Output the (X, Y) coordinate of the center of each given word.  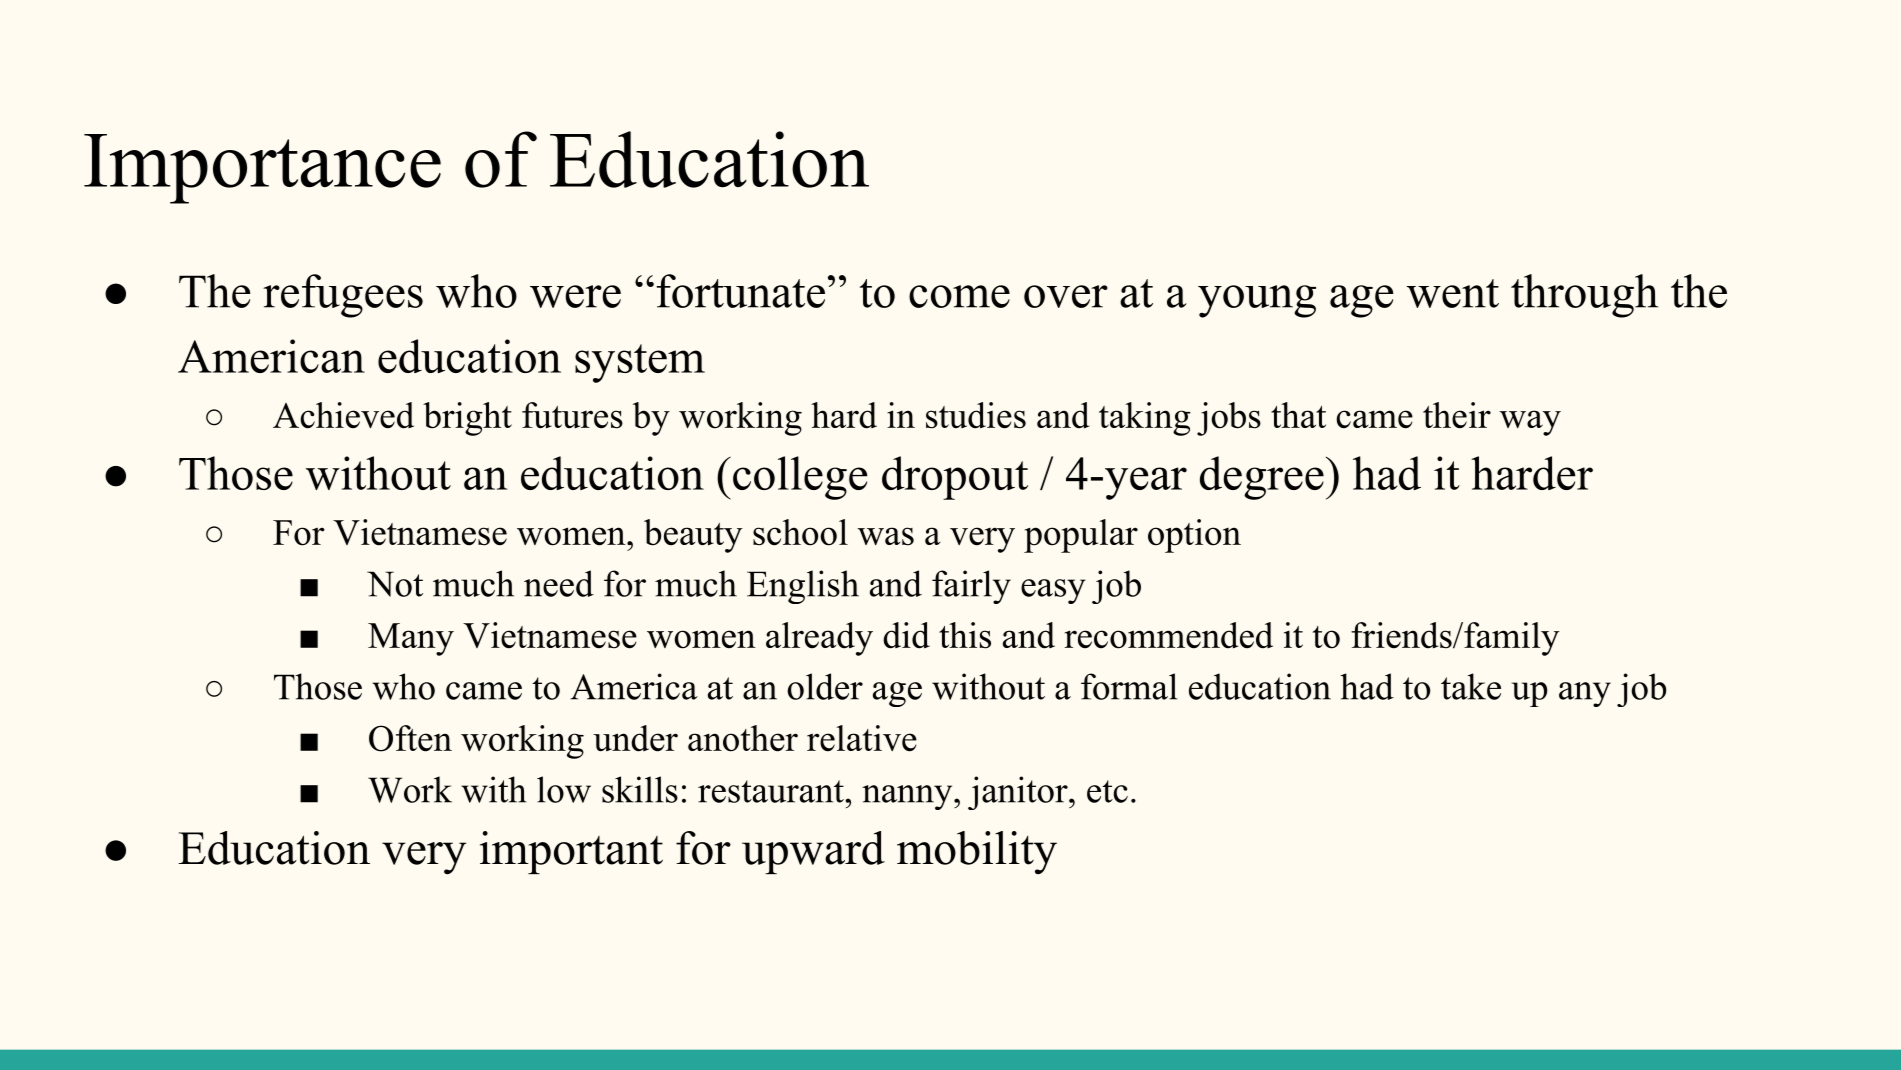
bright (467, 419)
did (906, 635)
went (1453, 293)
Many (411, 639)
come (959, 296)
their (1457, 415)
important (571, 852)
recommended (1168, 635)
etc (1107, 791)
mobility (977, 853)
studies (976, 415)
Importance (262, 169)
